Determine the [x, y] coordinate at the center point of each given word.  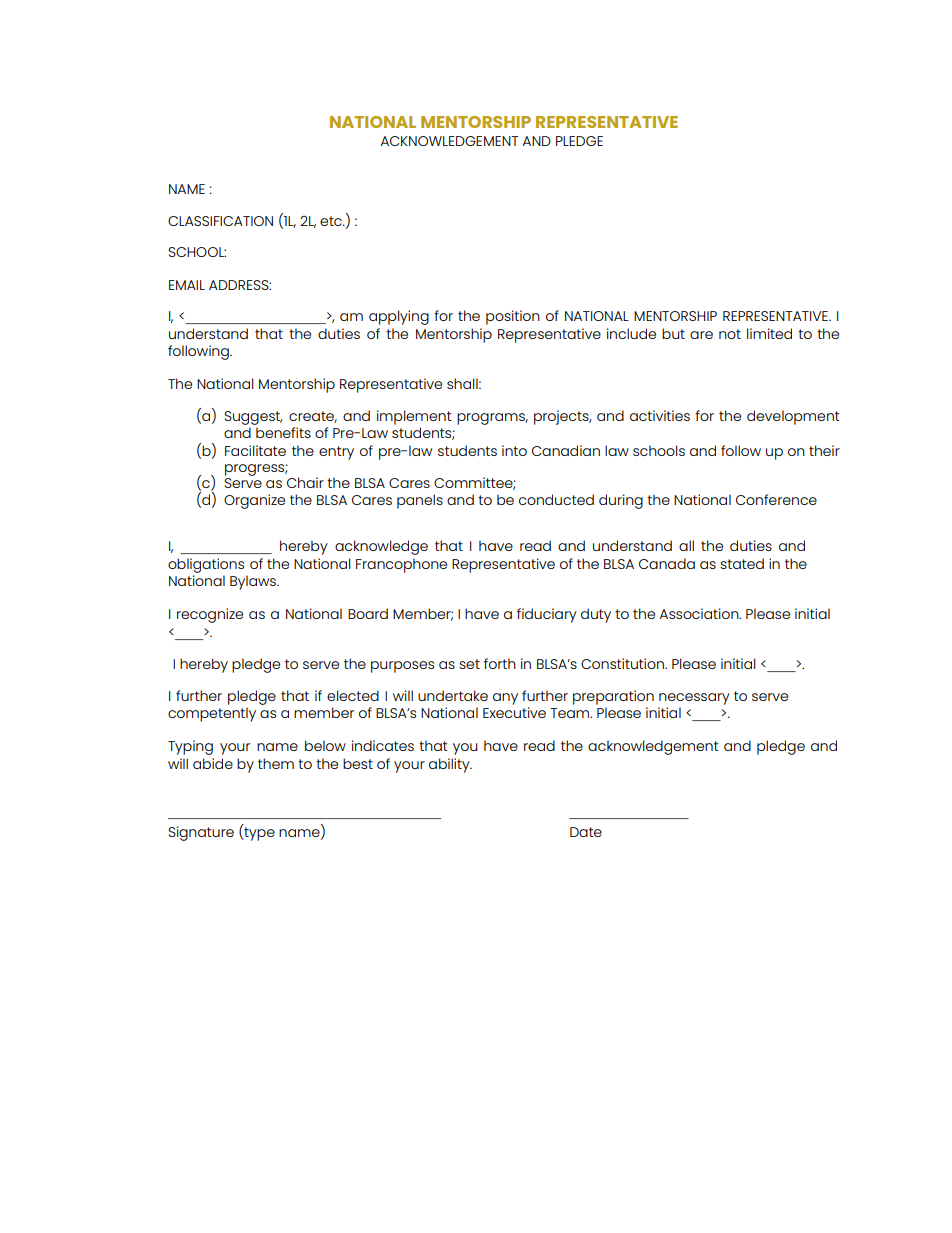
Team [571, 713]
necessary [694, 699]
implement [414, 417]
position [513, 317]
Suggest [253, 418]
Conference [776, 499]
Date [586, 832]
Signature [201, 833]
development [793, 417]
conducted [556, 499]
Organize [254, 501]
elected [353, 695]
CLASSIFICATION [220, 221]
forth [500, 663]
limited [769, 333]
